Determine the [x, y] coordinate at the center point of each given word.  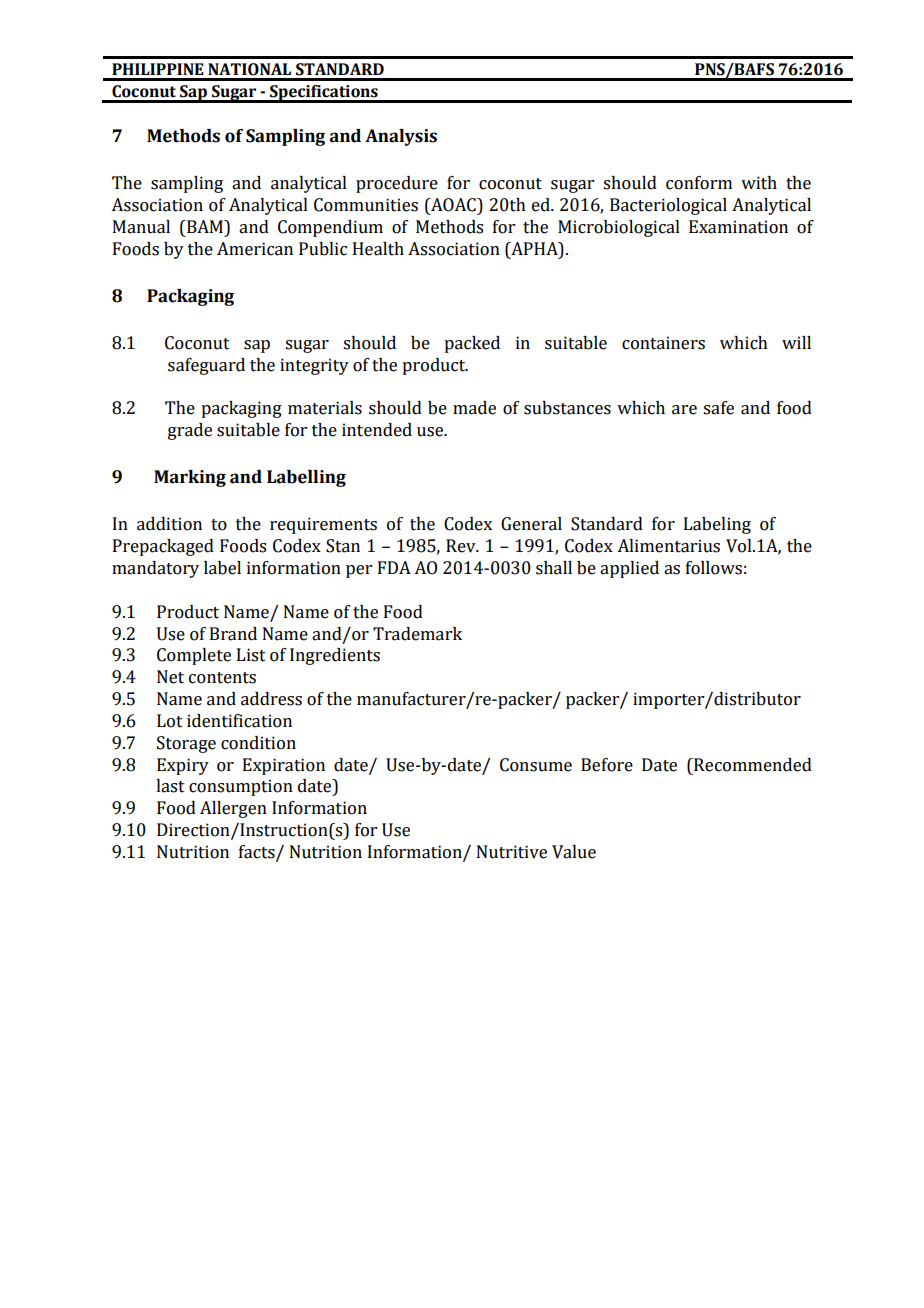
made [474, 408]
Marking [190, 478]
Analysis [401, 137]
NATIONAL [249, 69]
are [684, 410]
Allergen [233, 809]
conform [699, 183]
